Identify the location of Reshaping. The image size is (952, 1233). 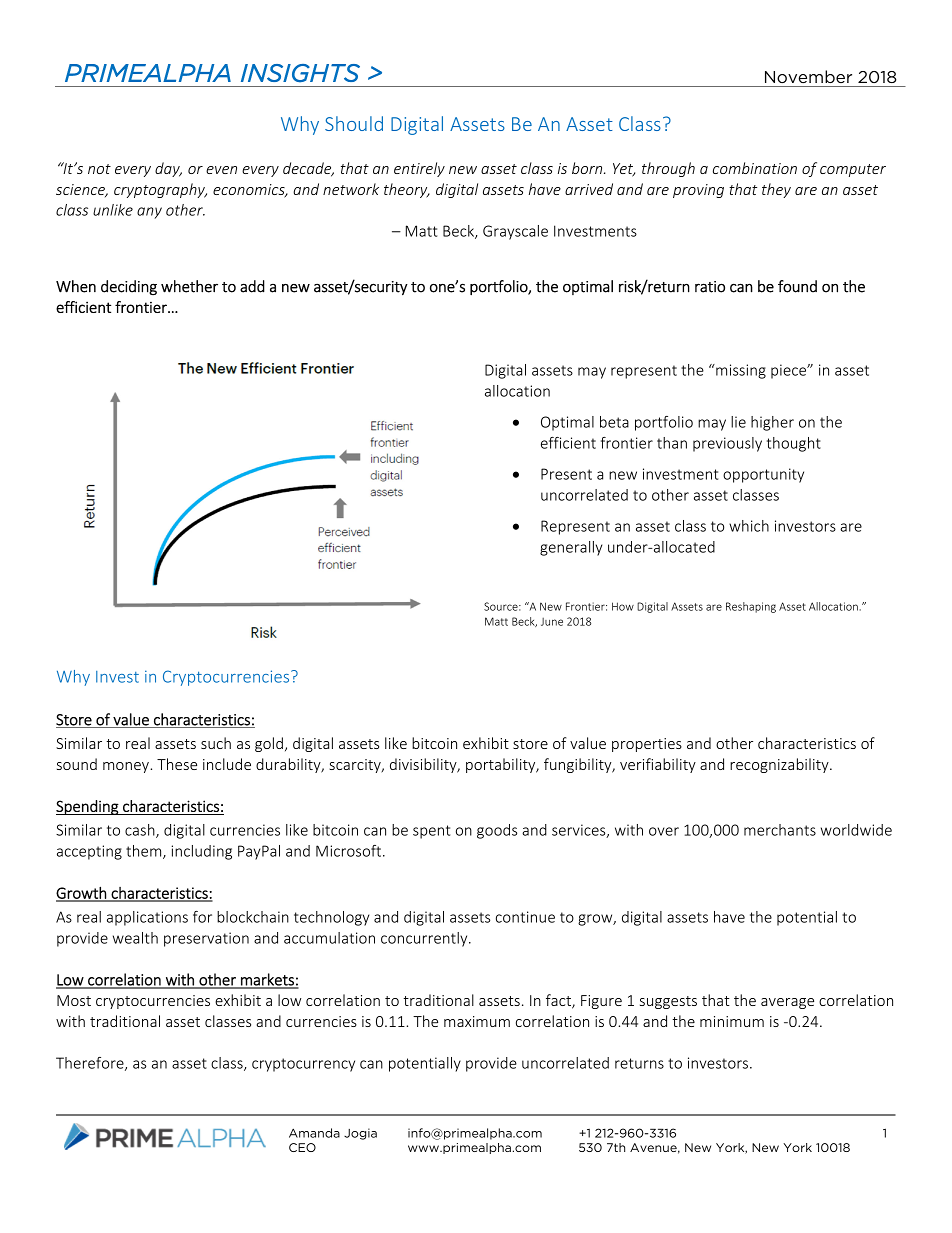
(751, 607).
